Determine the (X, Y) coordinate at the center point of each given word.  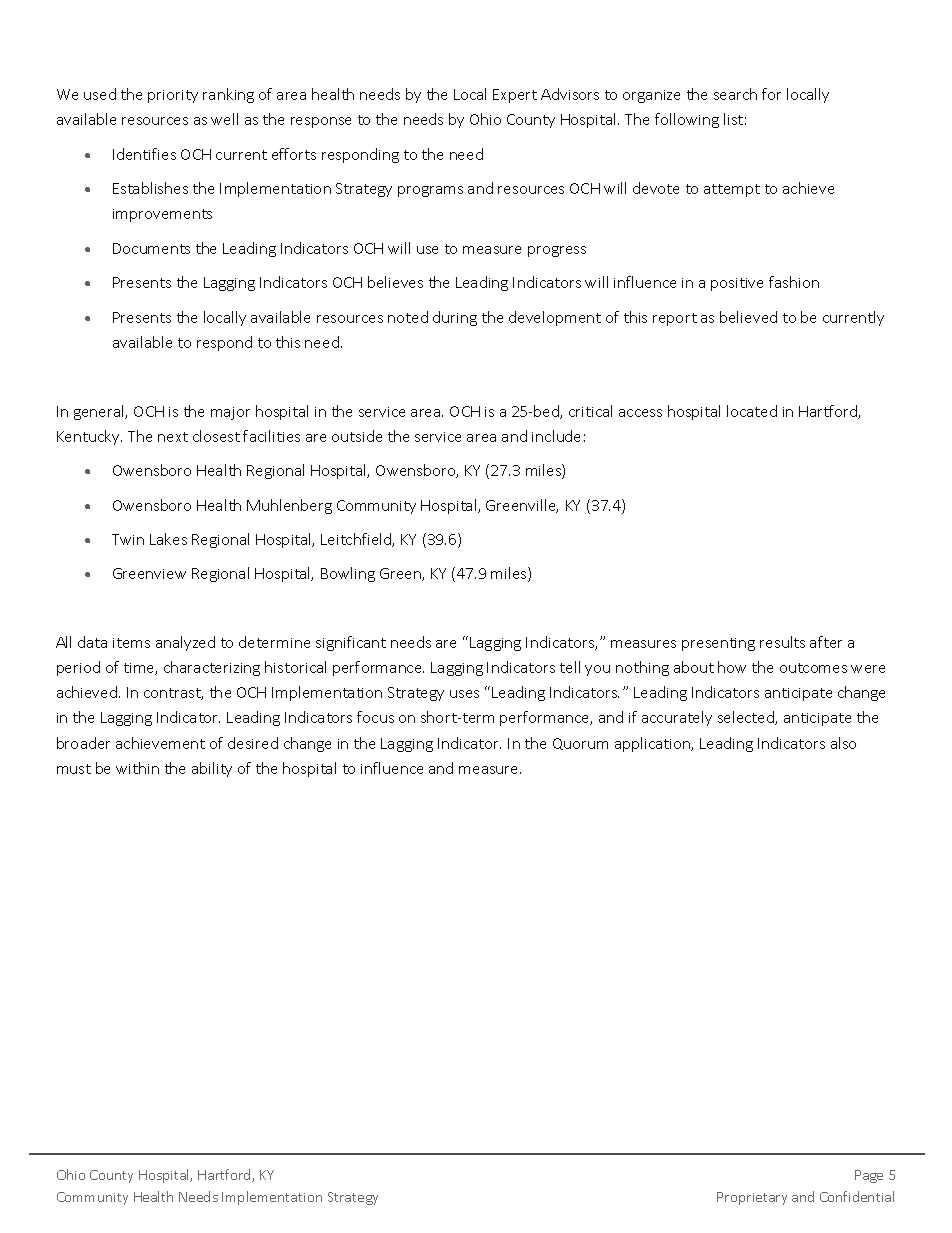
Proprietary (752, 1198)
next (173, 437)
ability (212, 769)
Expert (515, 96)
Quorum (580, 744)
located (752, 411)
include (556, 436)
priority (173, 96)
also (843, 743)
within (137, 768)
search (735, 94)
